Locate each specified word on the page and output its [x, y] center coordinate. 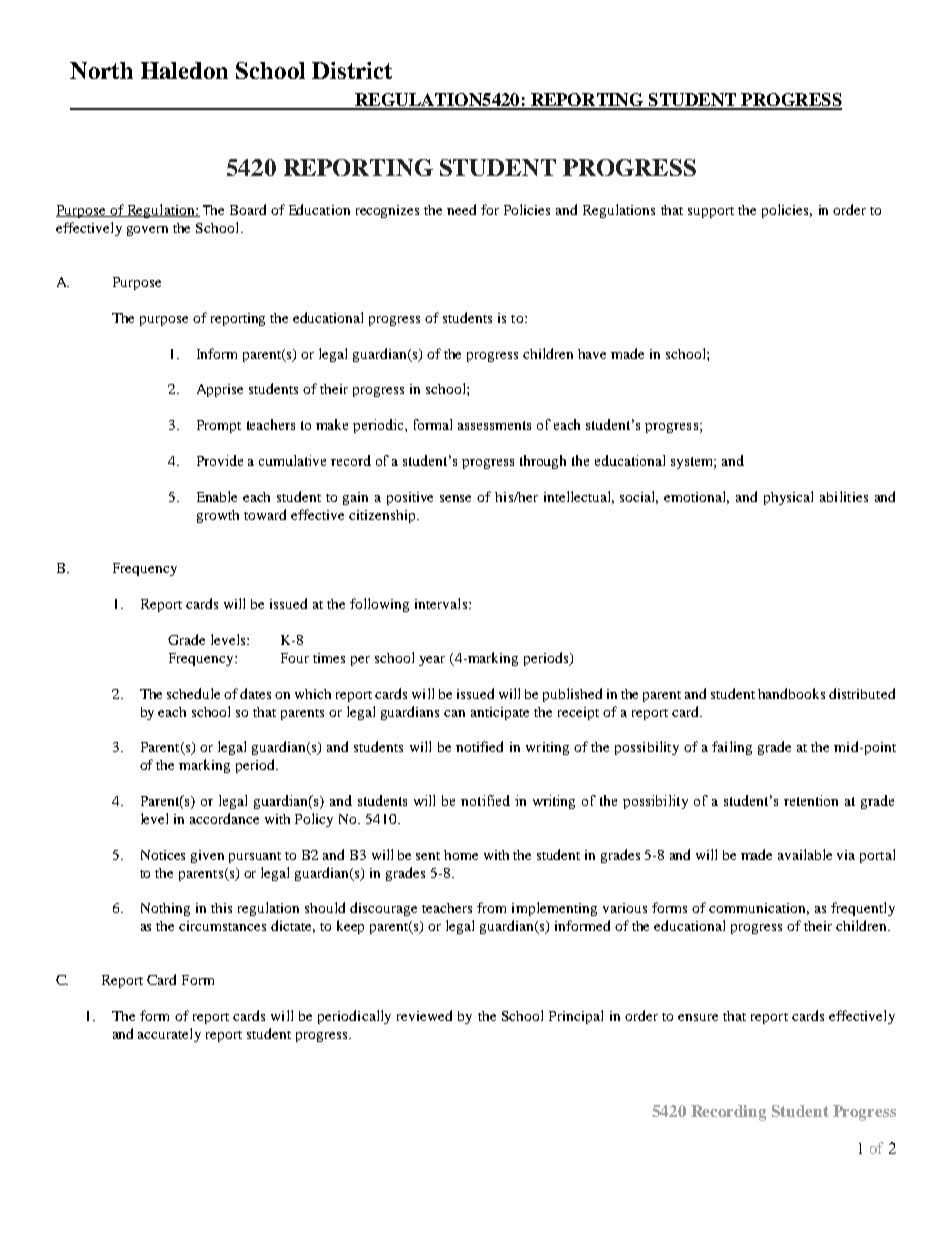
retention [811, 800]
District [352, 70]
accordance [224, 818]
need [461, 209]
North [101, 70]
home [461, 855]
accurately [169, 1035]
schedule [193, 693]
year [432, 661]
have [592, 354]
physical [788, 498]
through [543, 462]
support [711, 212]
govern [147, 231]
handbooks [791, 693]
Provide [220, 460]
